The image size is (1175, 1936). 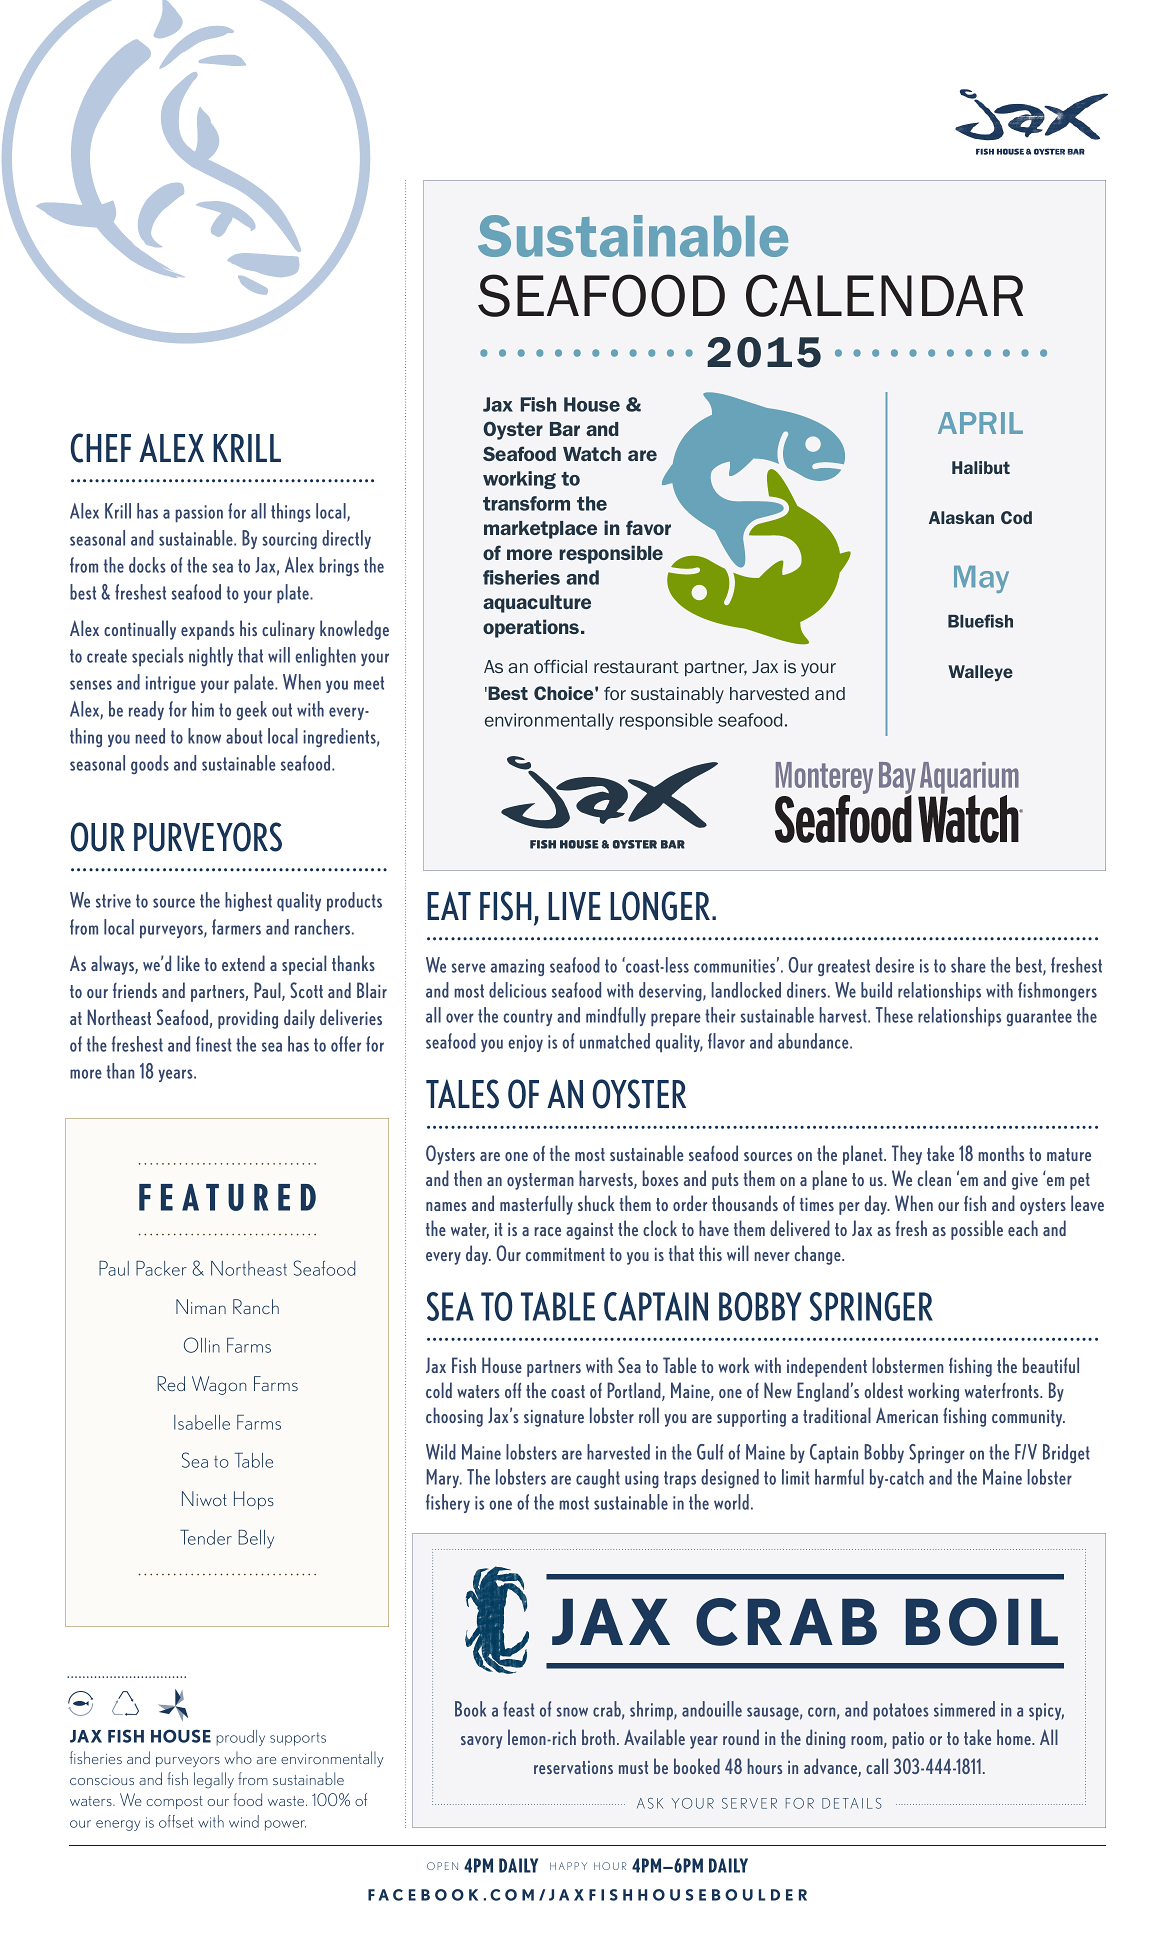 What do you see at coordinates (980, 673) in the screenshot?
I see `Walleye` at bounding box center [980, 673].
